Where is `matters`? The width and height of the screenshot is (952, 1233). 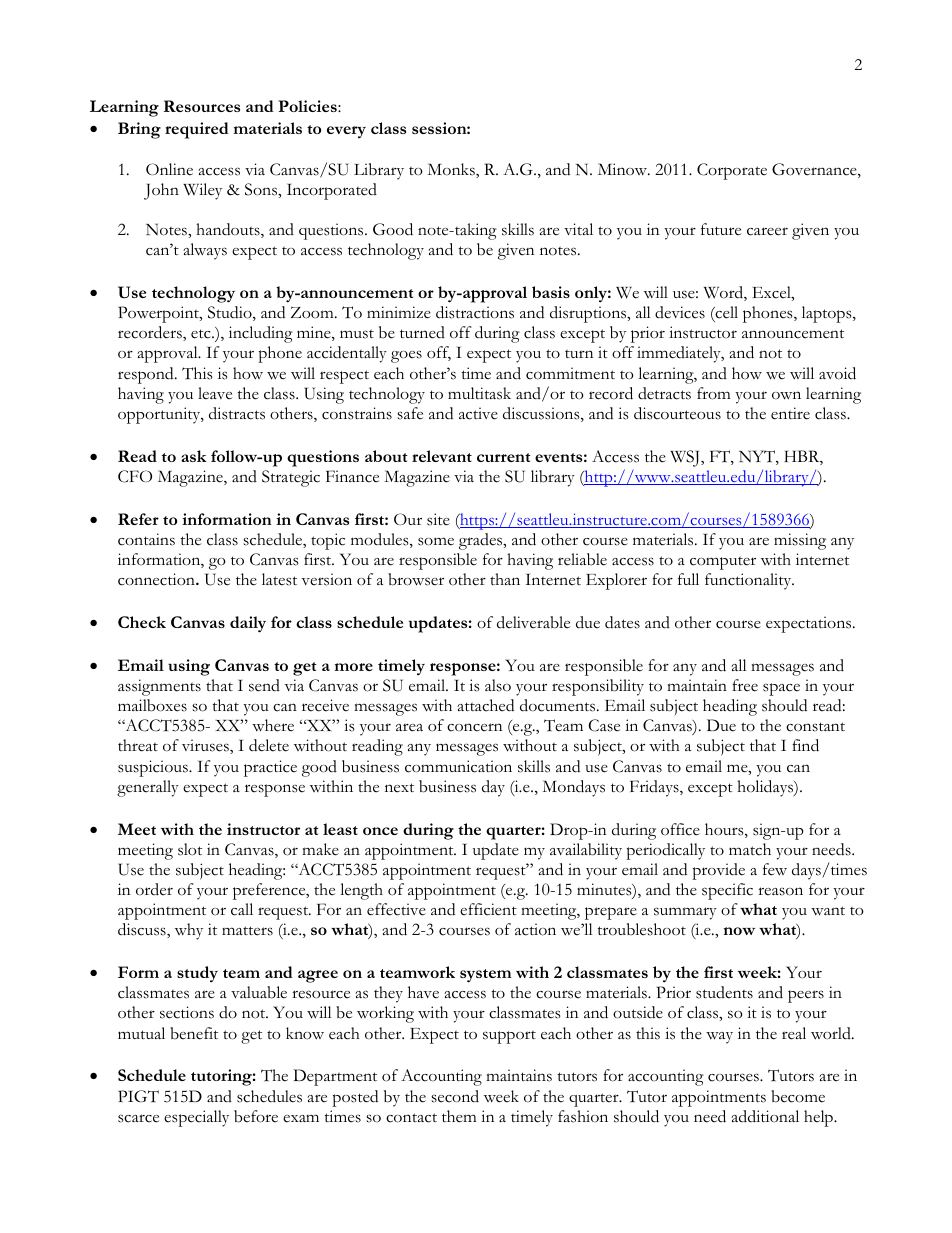
matters is located at coordinates (247, 931).
